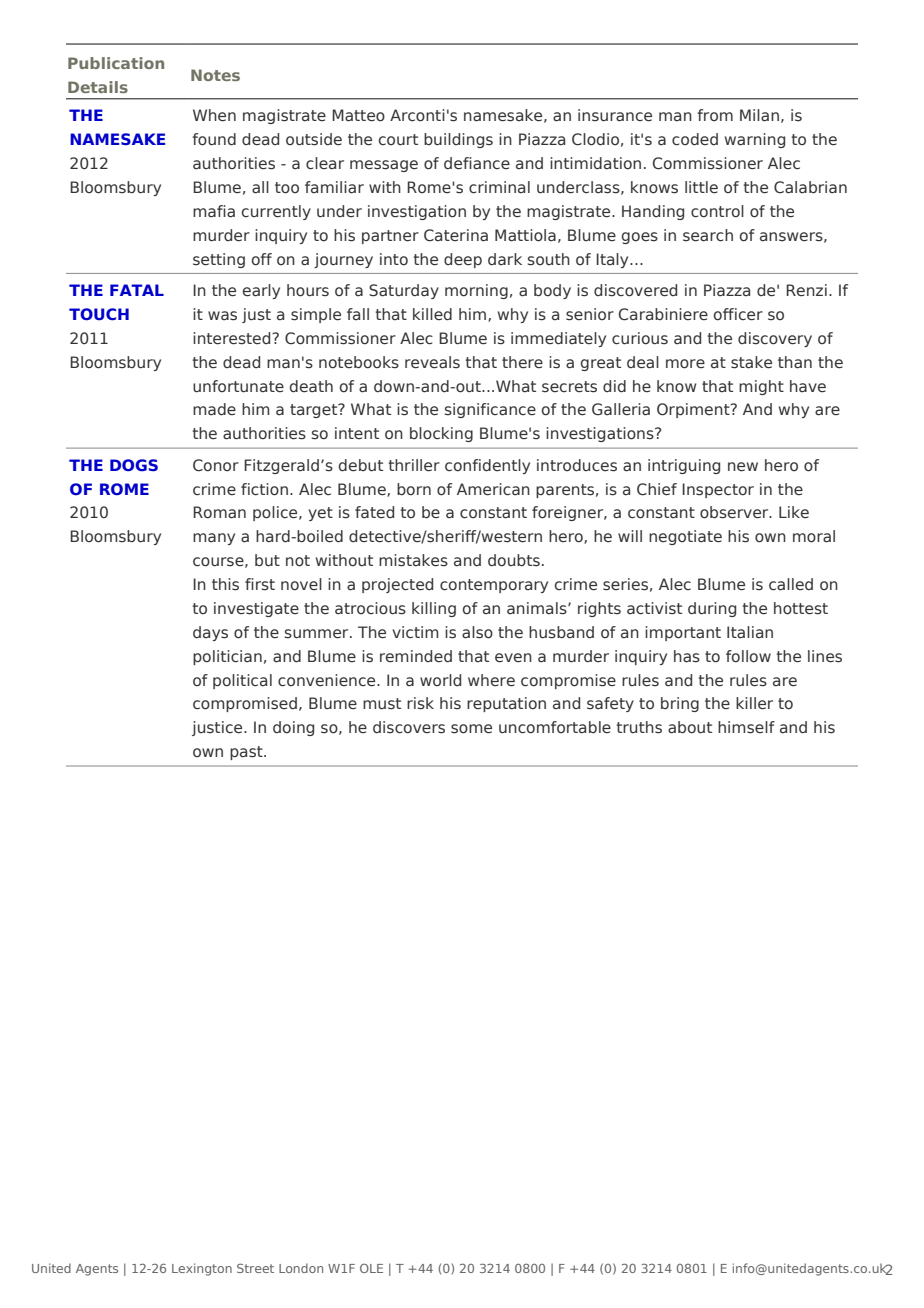 The image size is (924, 1308). What do you see at coordinates (759, 115) in the screenshot?
I see `Milan` at bounding box center [759, 115].
